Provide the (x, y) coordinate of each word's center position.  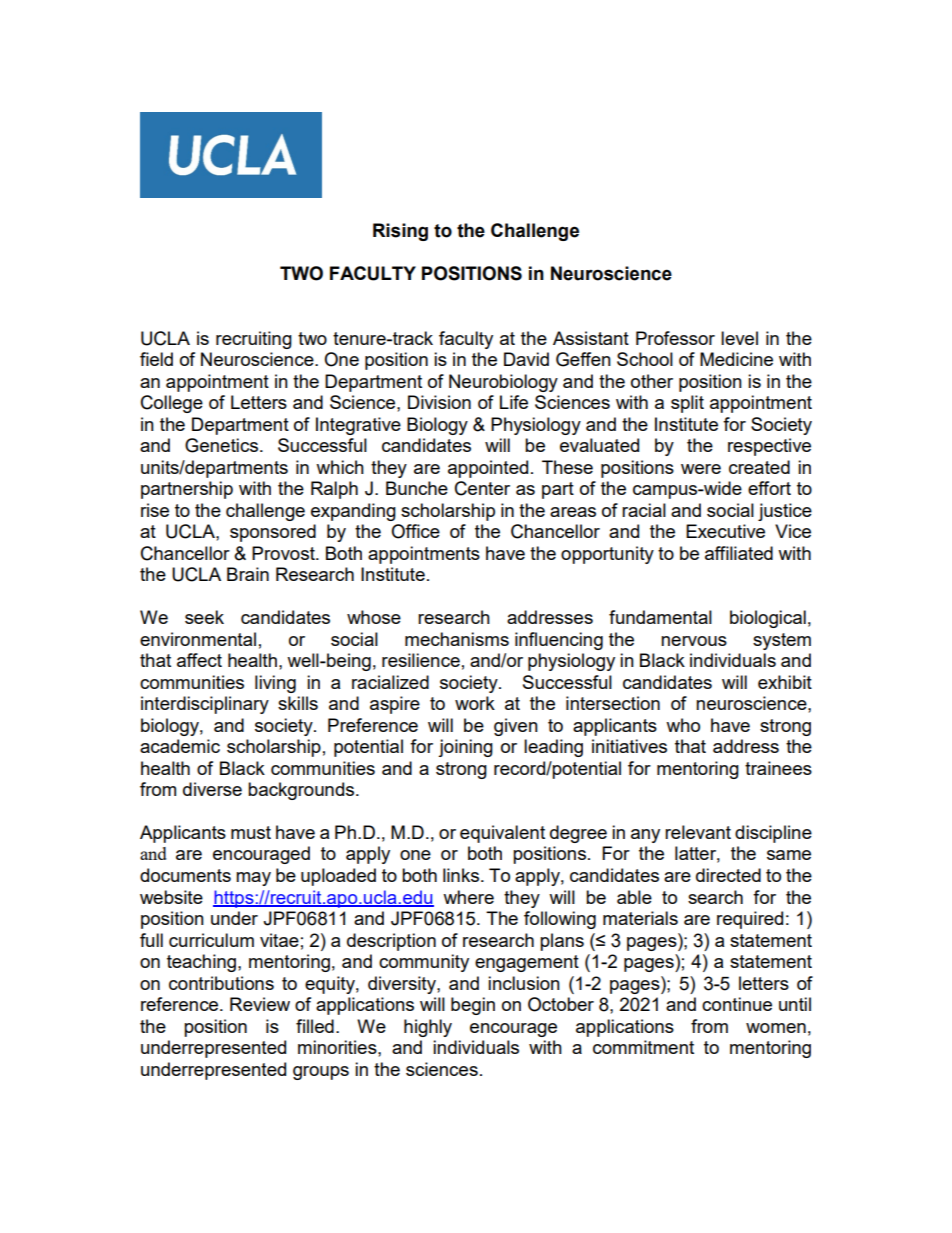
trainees (778, 768)
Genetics (221, 445)
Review (260, 1004)
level (739, 338)
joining (465, 748)
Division (439, 402)
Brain (248, 574)
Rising (400, 232)
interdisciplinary (205, 705)
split (687, 404)
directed (728, 875)
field (156, 359)
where (468, 897)
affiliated (739, 553)
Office (415, 531)
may (253, 879)
